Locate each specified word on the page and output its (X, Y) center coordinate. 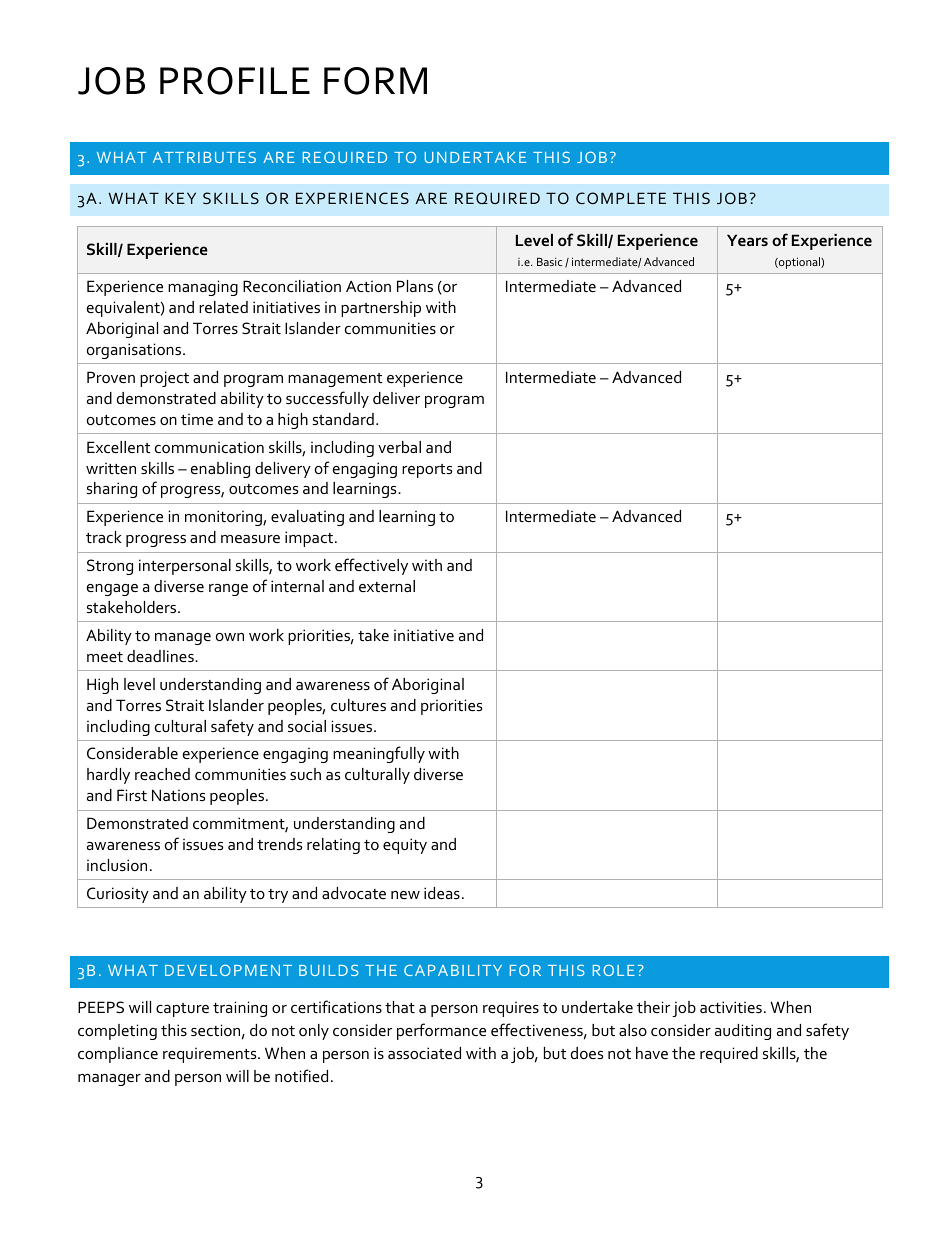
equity (405, 846)
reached (162, 774)
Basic (549, 262)
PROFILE (235, 81)
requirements (211, 1055)
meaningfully (379, 754)
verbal (399, 447)
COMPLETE (621, 198)
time (197, 419)
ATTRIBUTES (204, 157)
